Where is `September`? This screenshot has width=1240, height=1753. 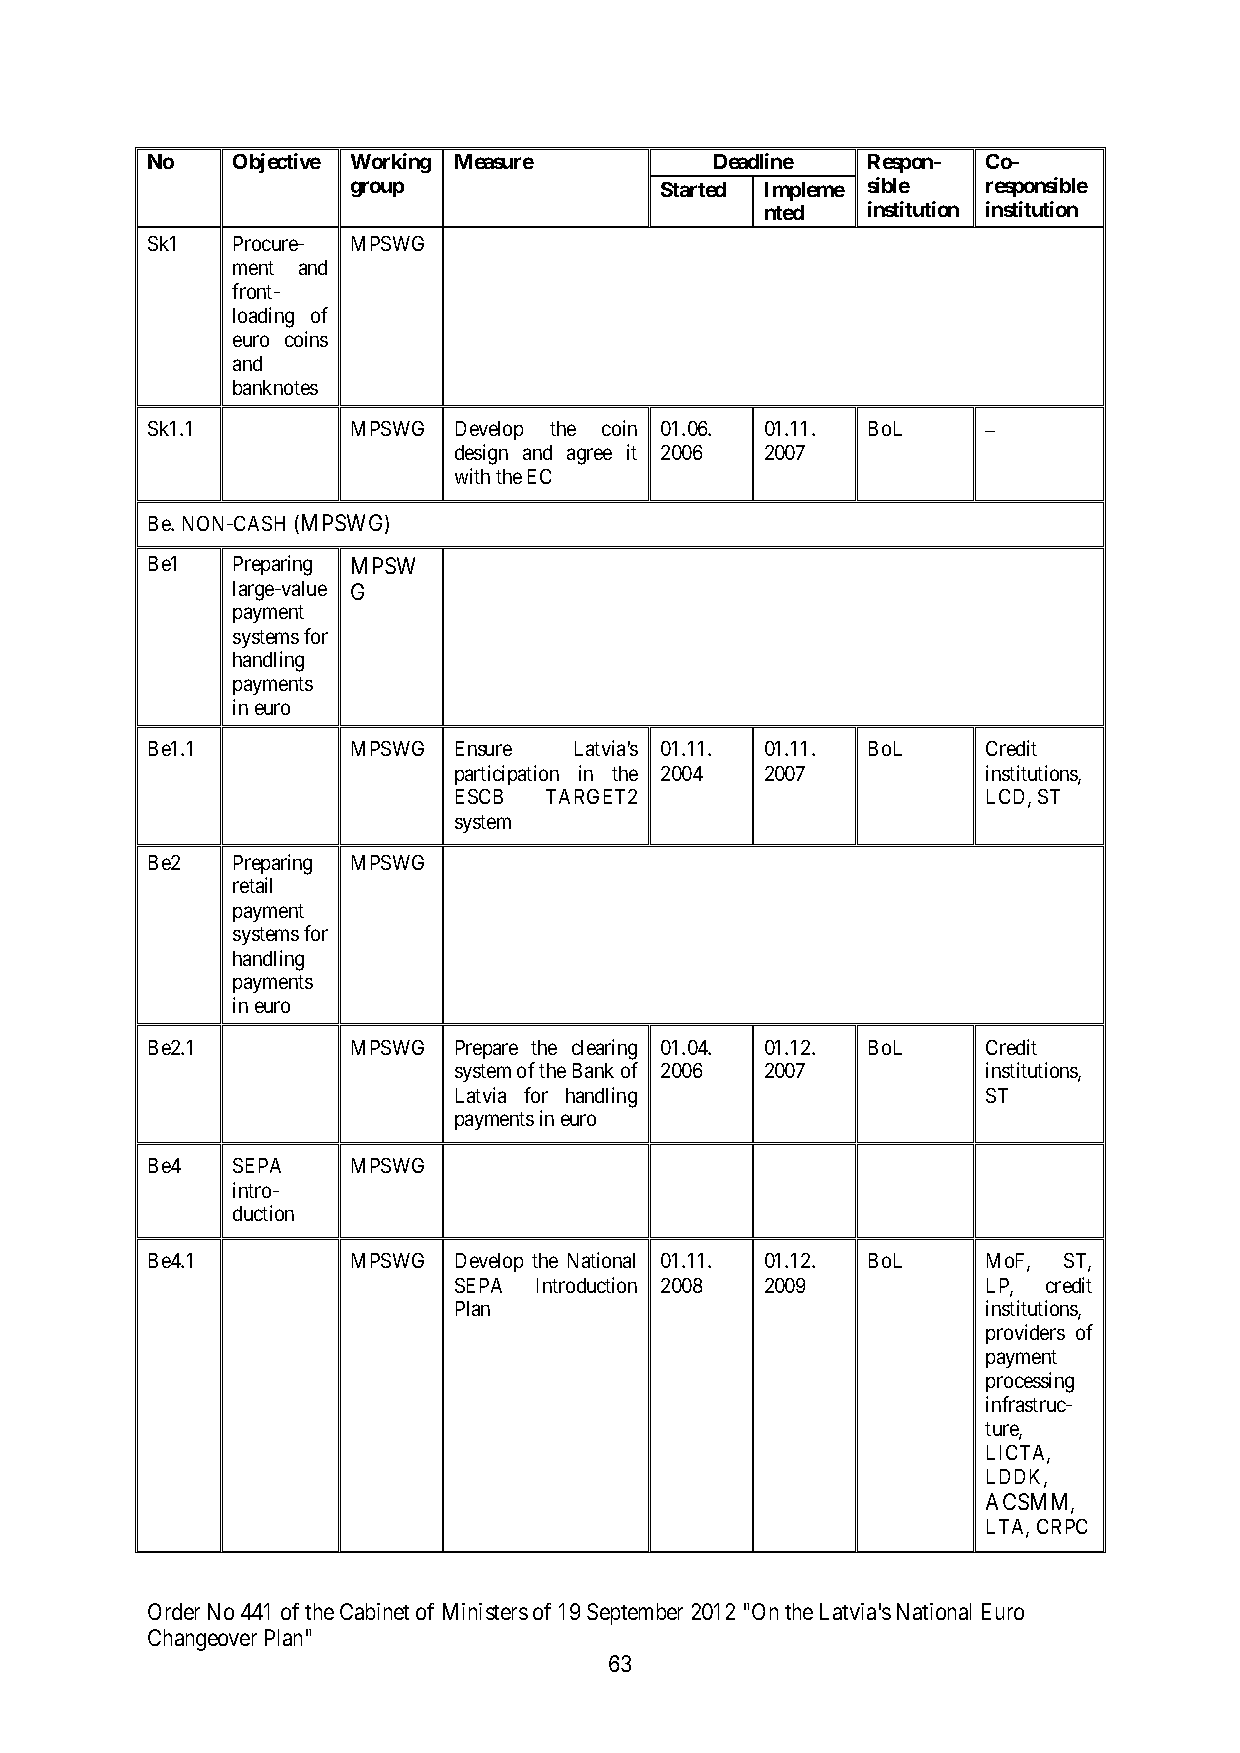 September is located at coordinates (635, 1614).
